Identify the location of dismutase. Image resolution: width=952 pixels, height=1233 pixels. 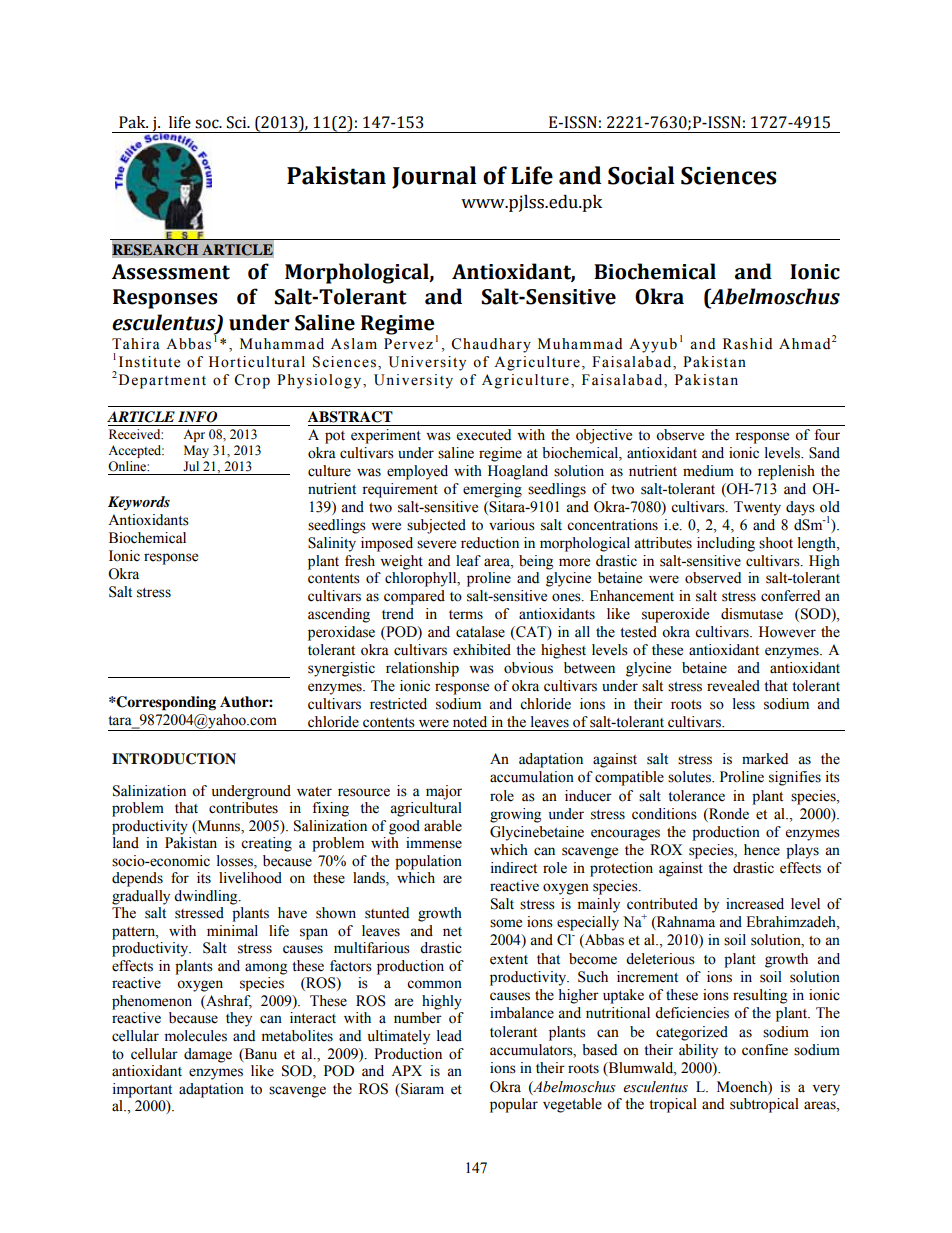
(752, 614).
